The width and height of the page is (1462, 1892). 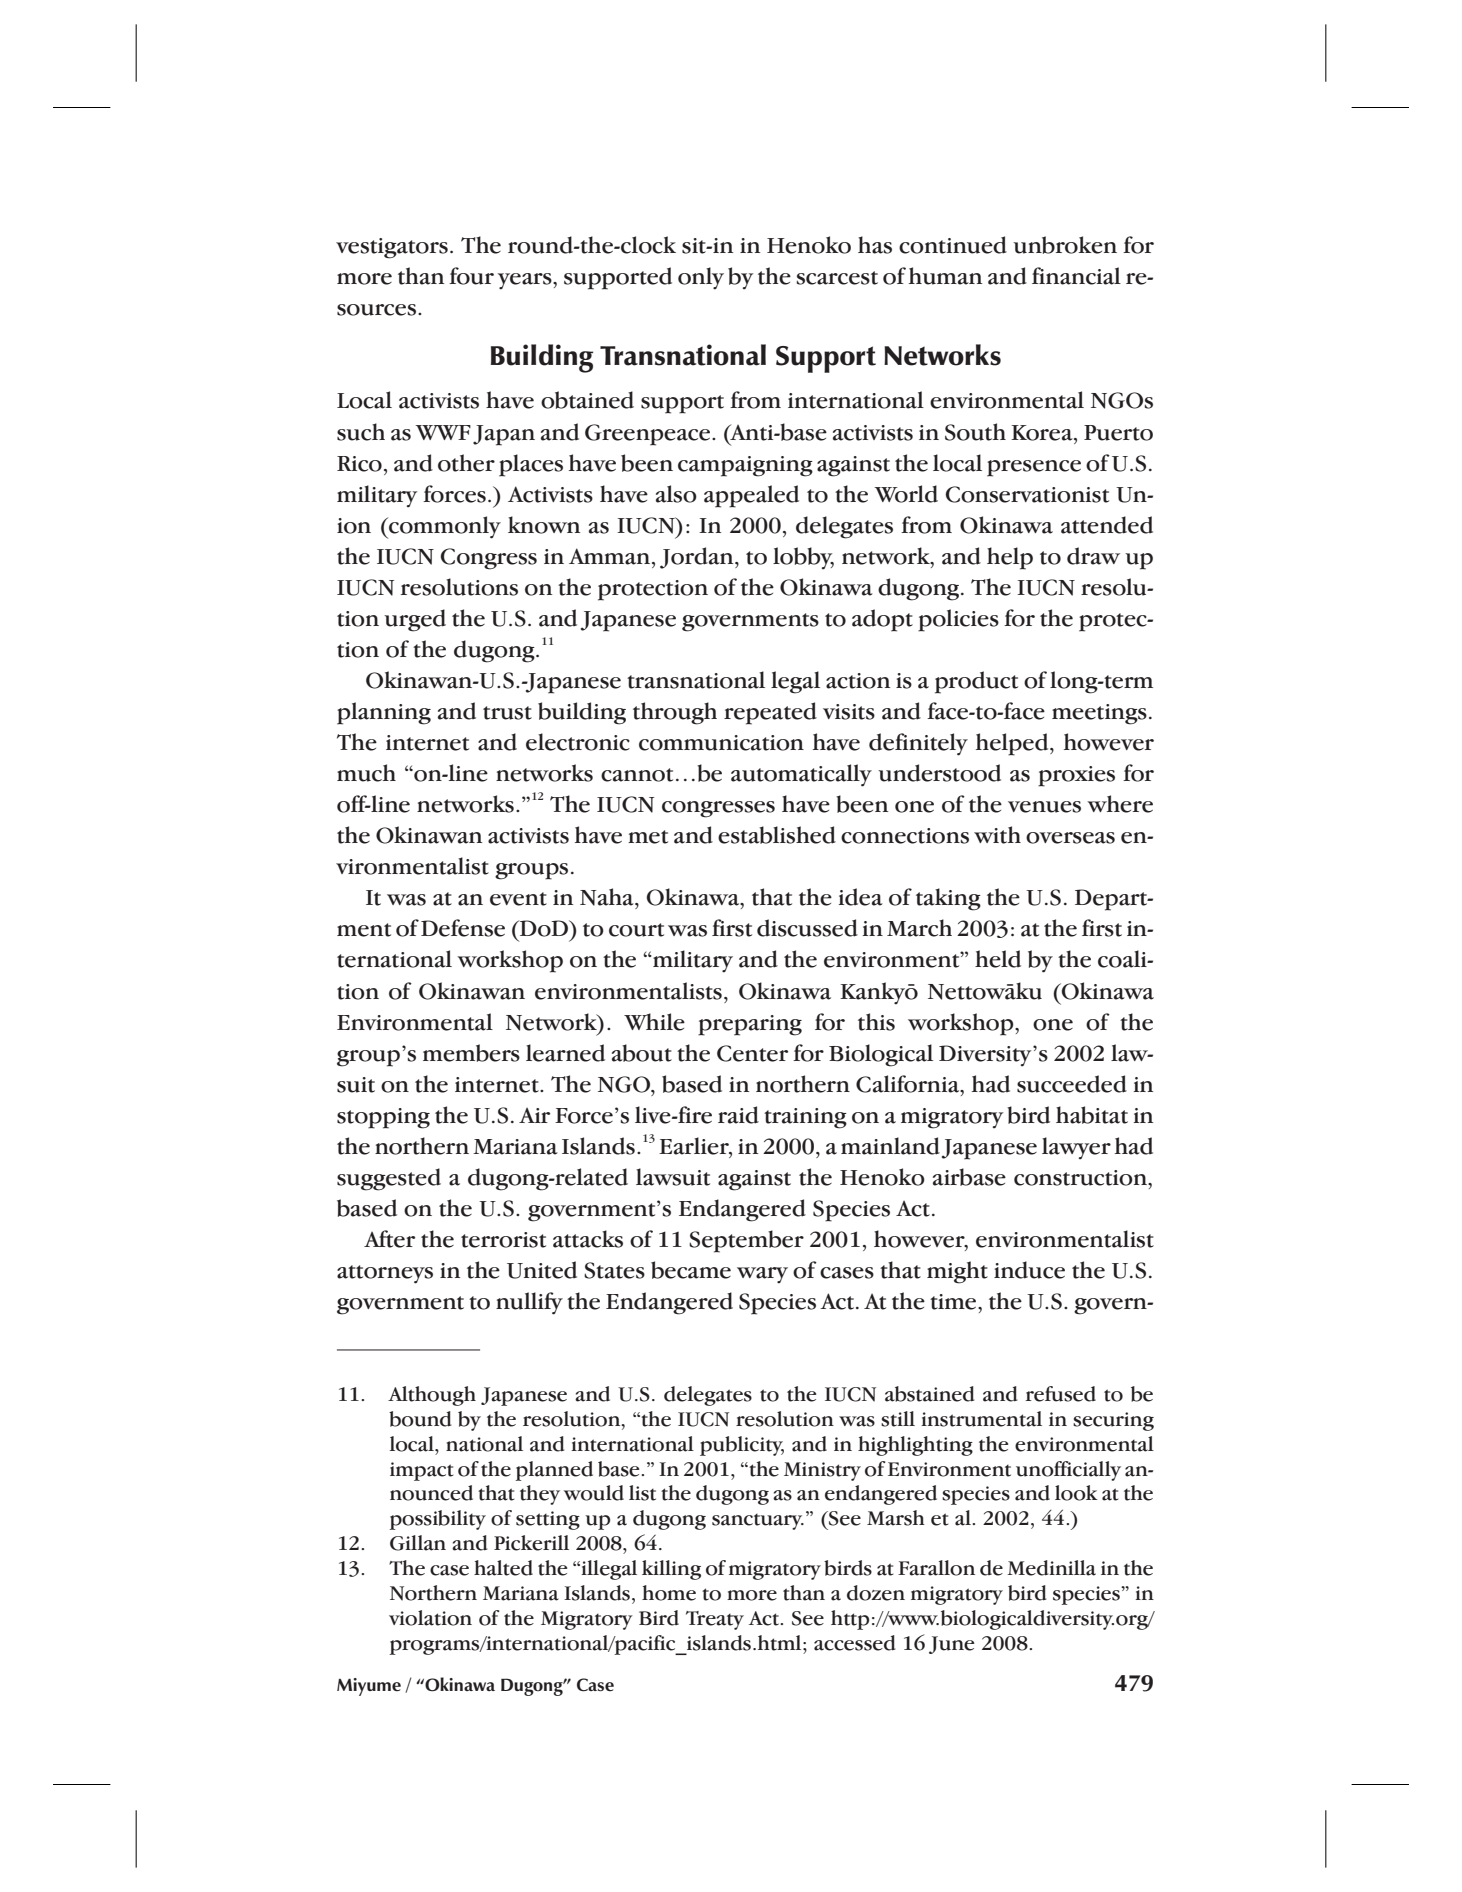 What do you see at coordinates (507, 713) in the page?
I see `trust` at bounding box center [507, 713].
